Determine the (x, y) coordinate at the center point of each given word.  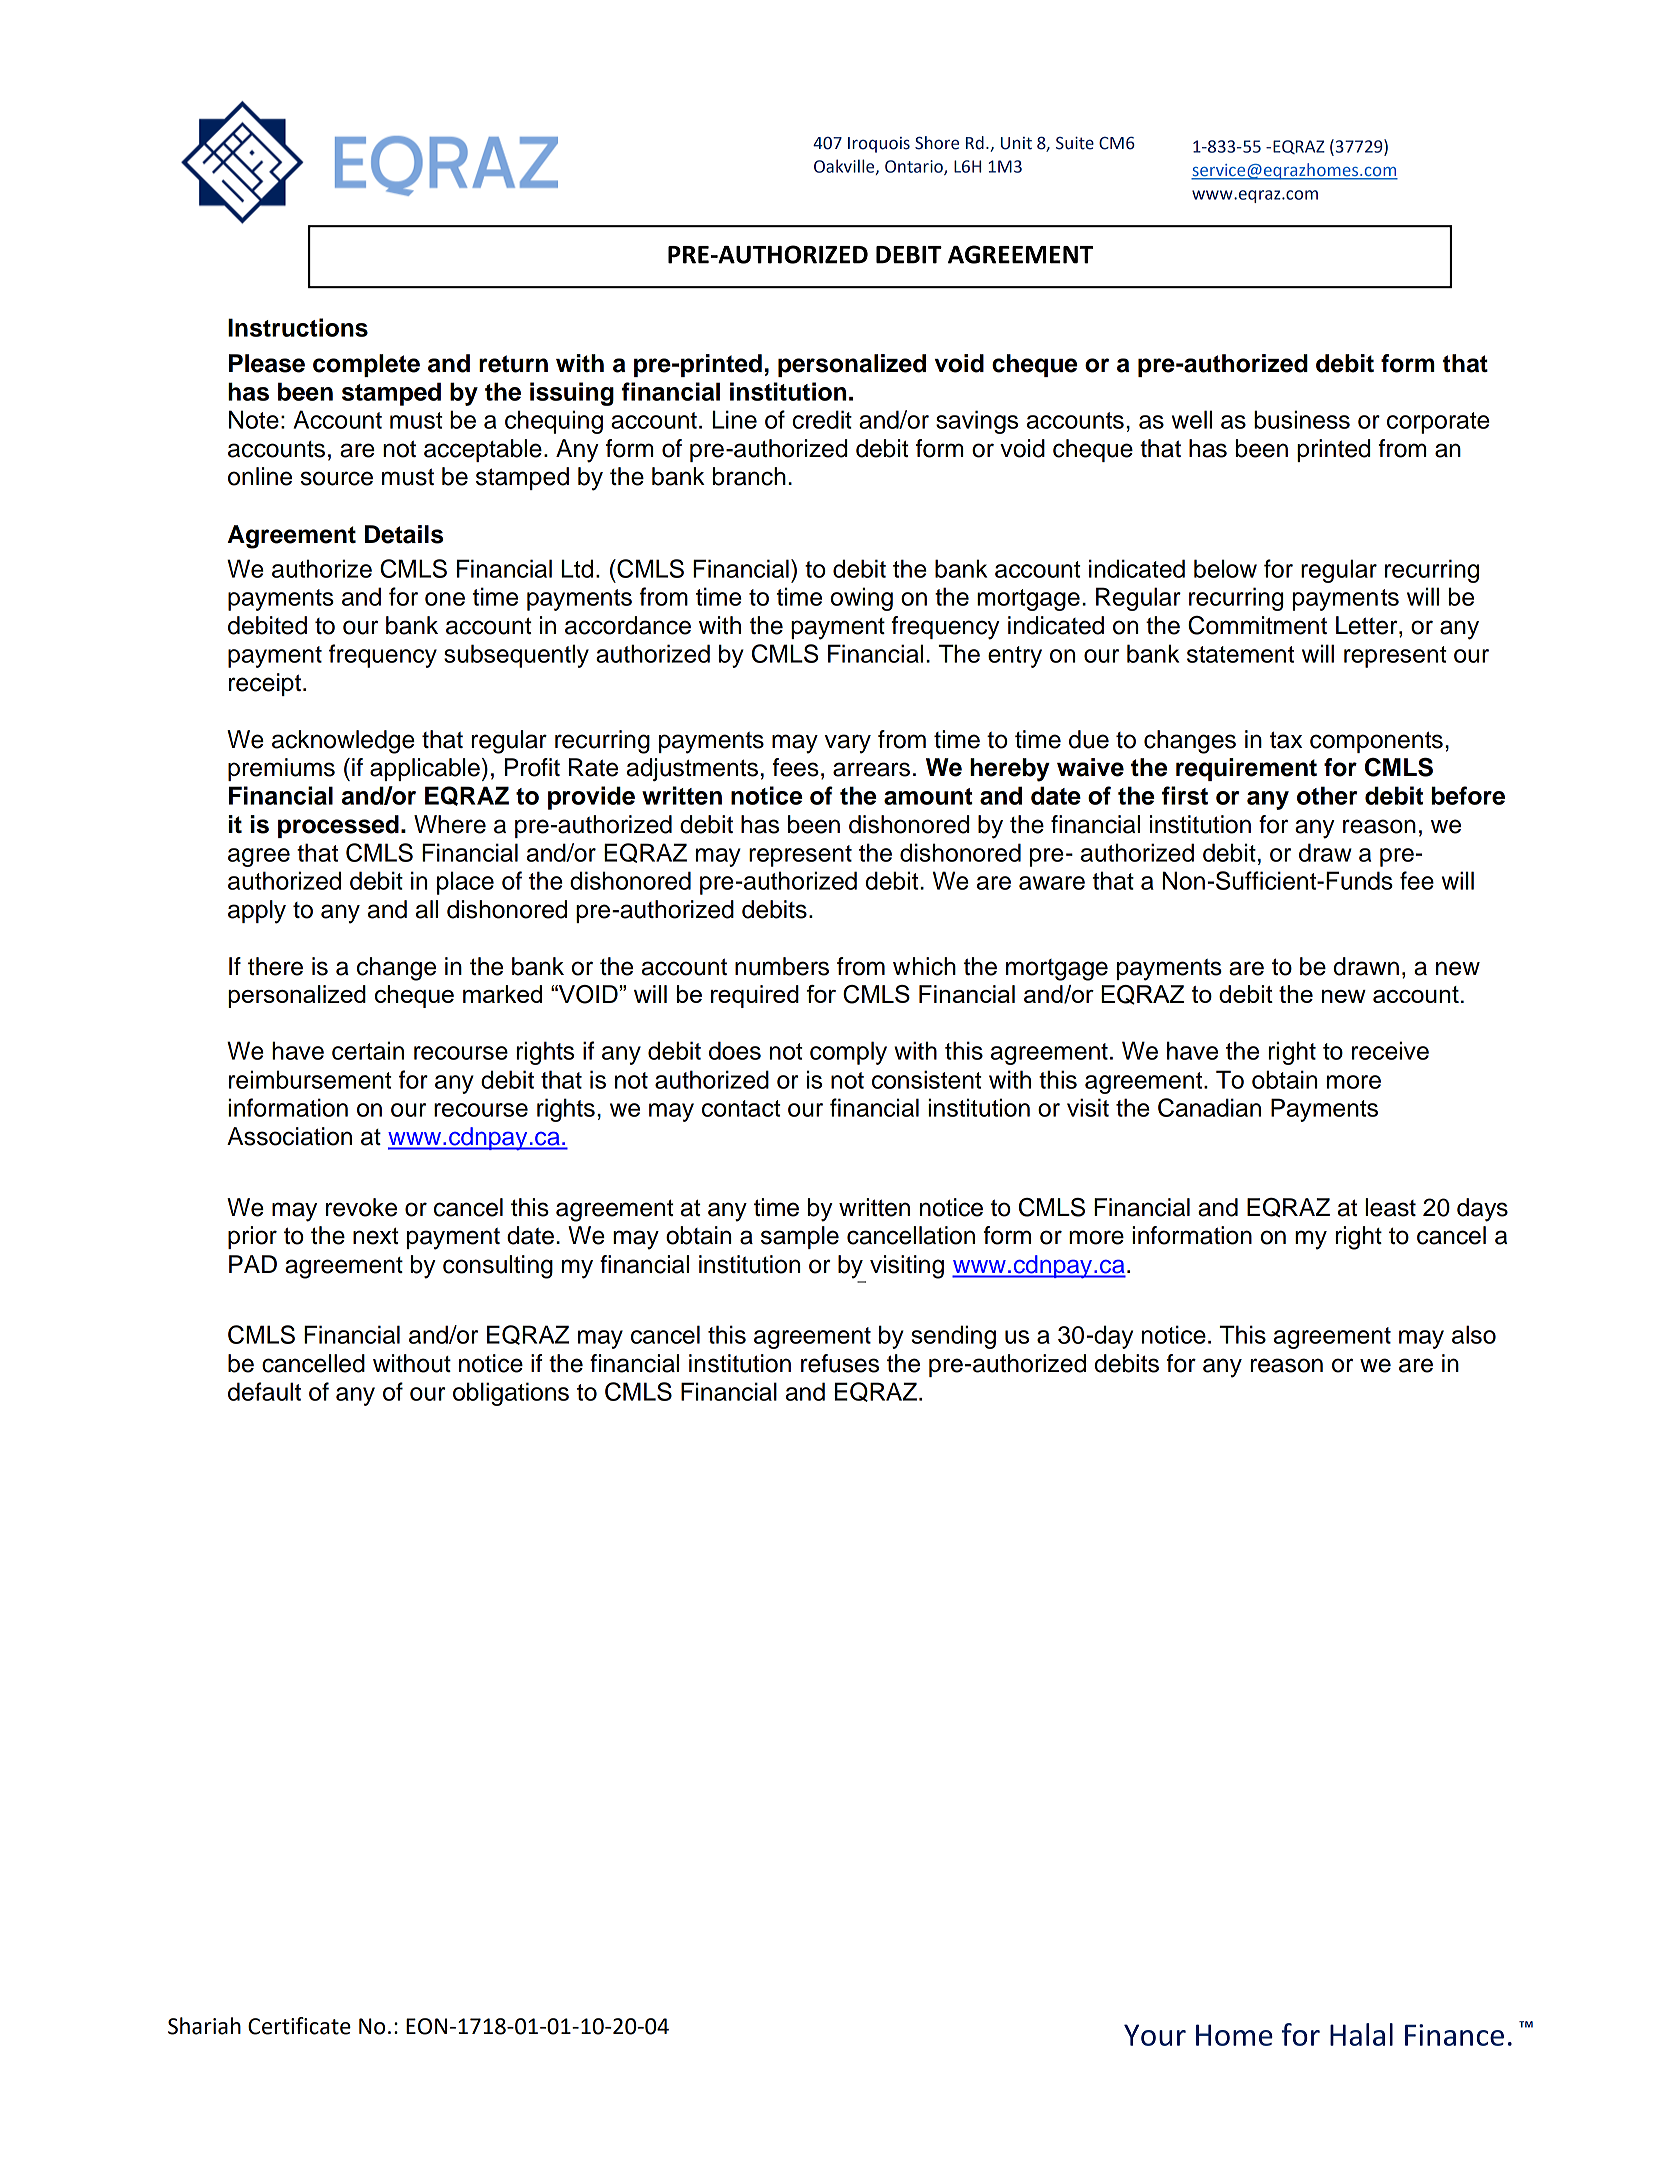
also (1474, 1334)
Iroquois (879, 145)
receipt (265, 684)
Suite (1075, 143)
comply (848, 1053)
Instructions (298, 327)
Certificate (299, 2026)
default (264, 1391)
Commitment (1257, 625)
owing (862, 599)
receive (1390, 1050)
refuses (840, 1363)
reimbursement (310, 1079)
